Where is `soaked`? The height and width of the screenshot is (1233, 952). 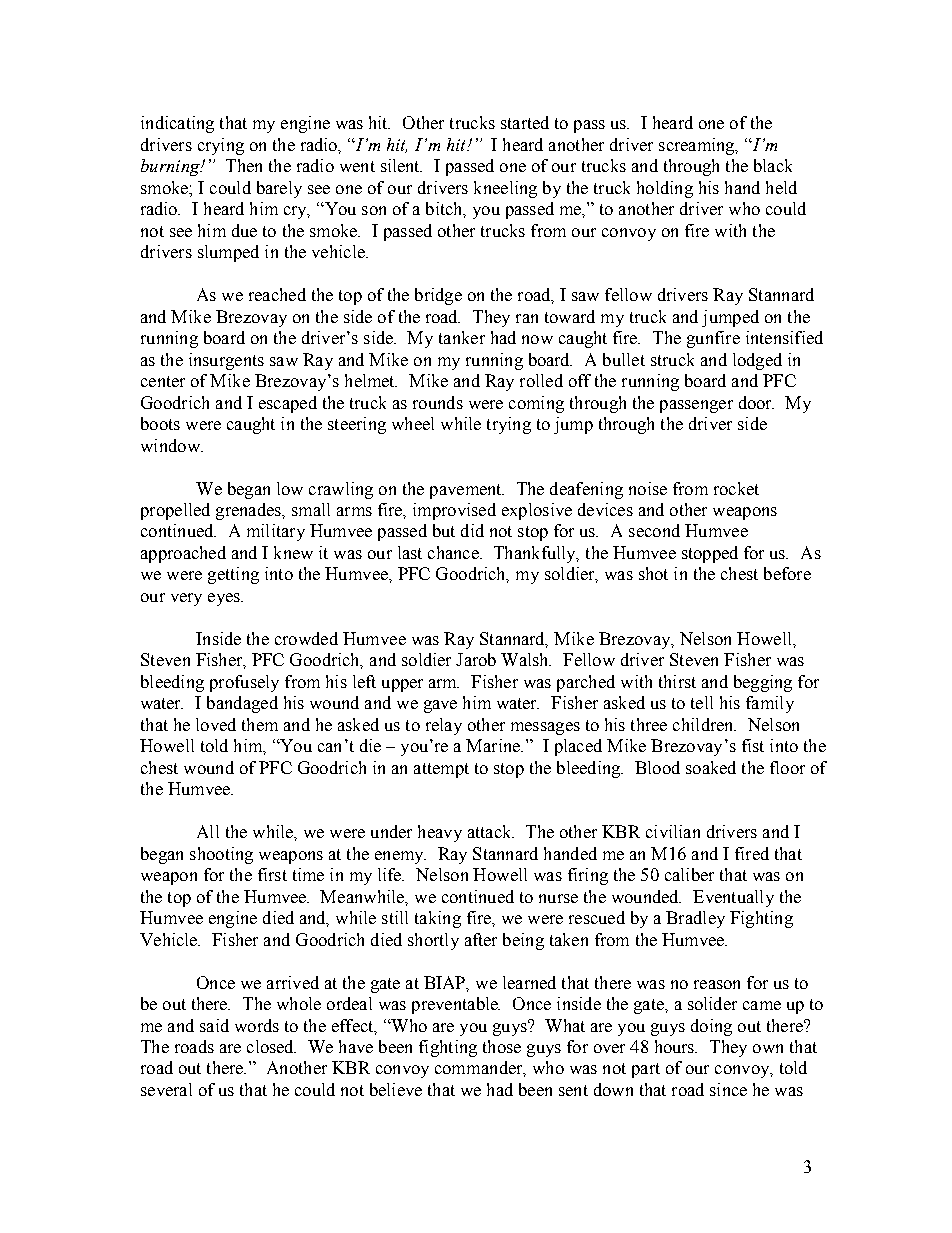
soaked is located at coordinates (711, 767).
